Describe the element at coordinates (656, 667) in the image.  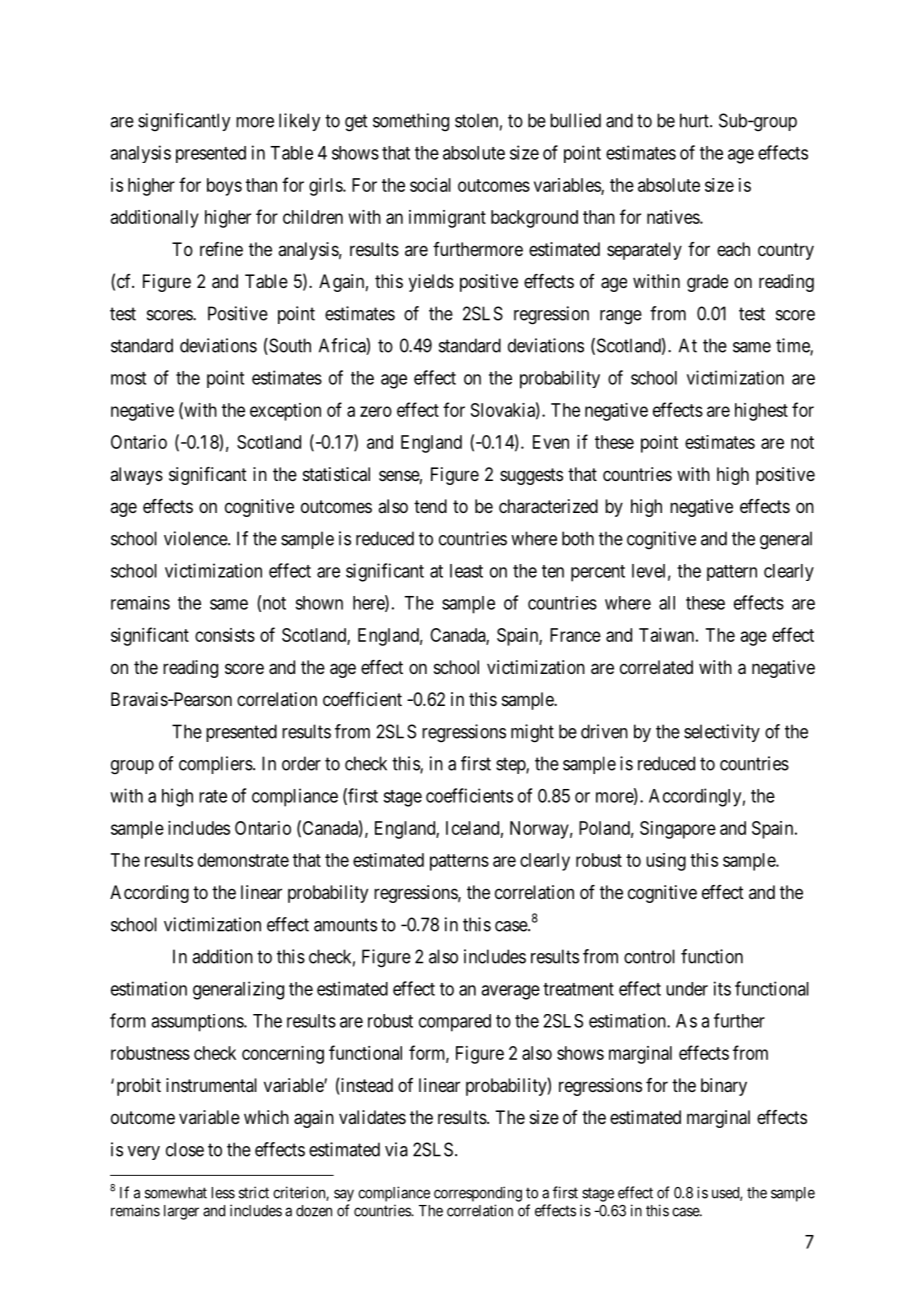
I see `correlated` at that location.
